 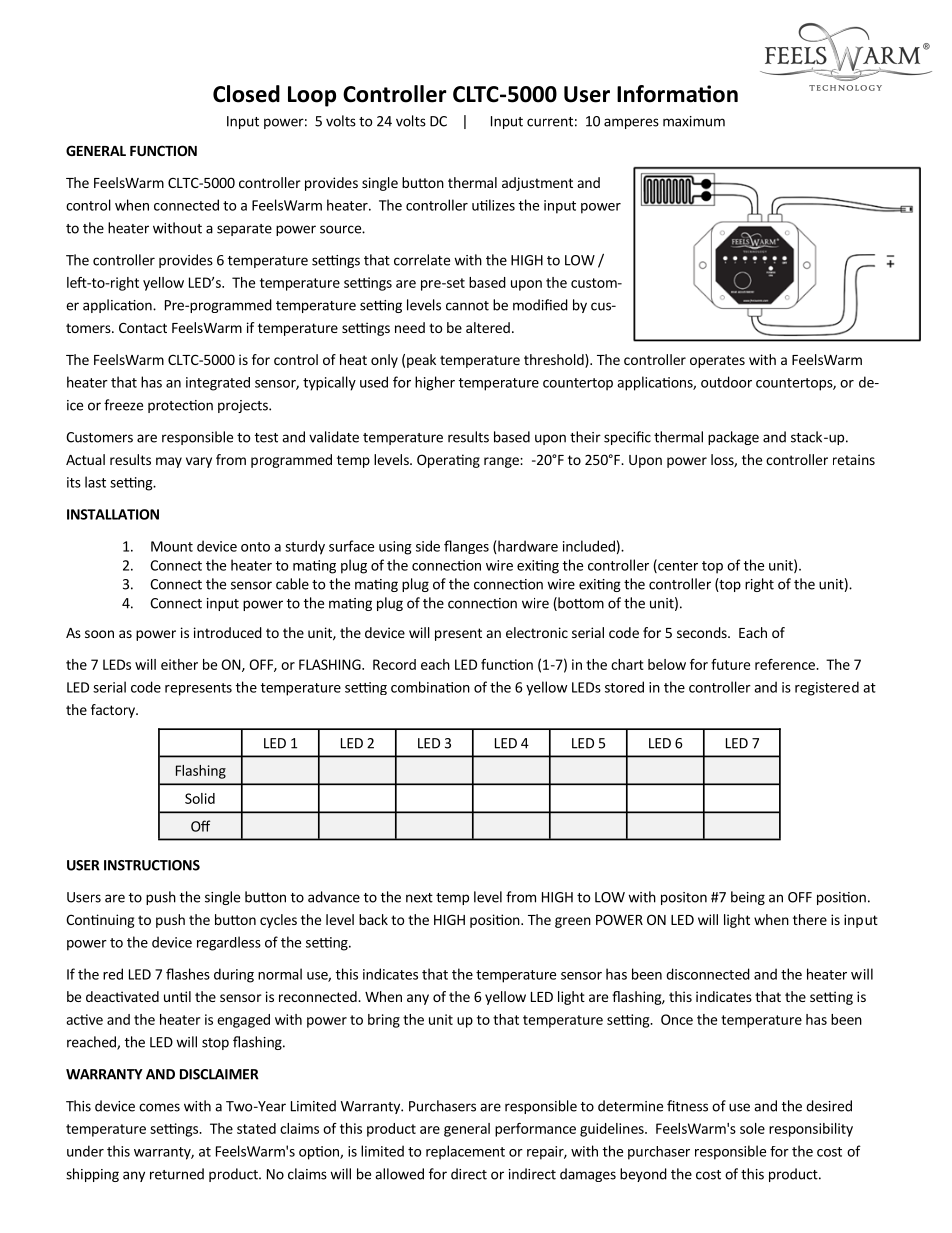 What do you see at coordinates (430, 687) in the screenshot?
I see `combination` at bounding box center [430, 687].
